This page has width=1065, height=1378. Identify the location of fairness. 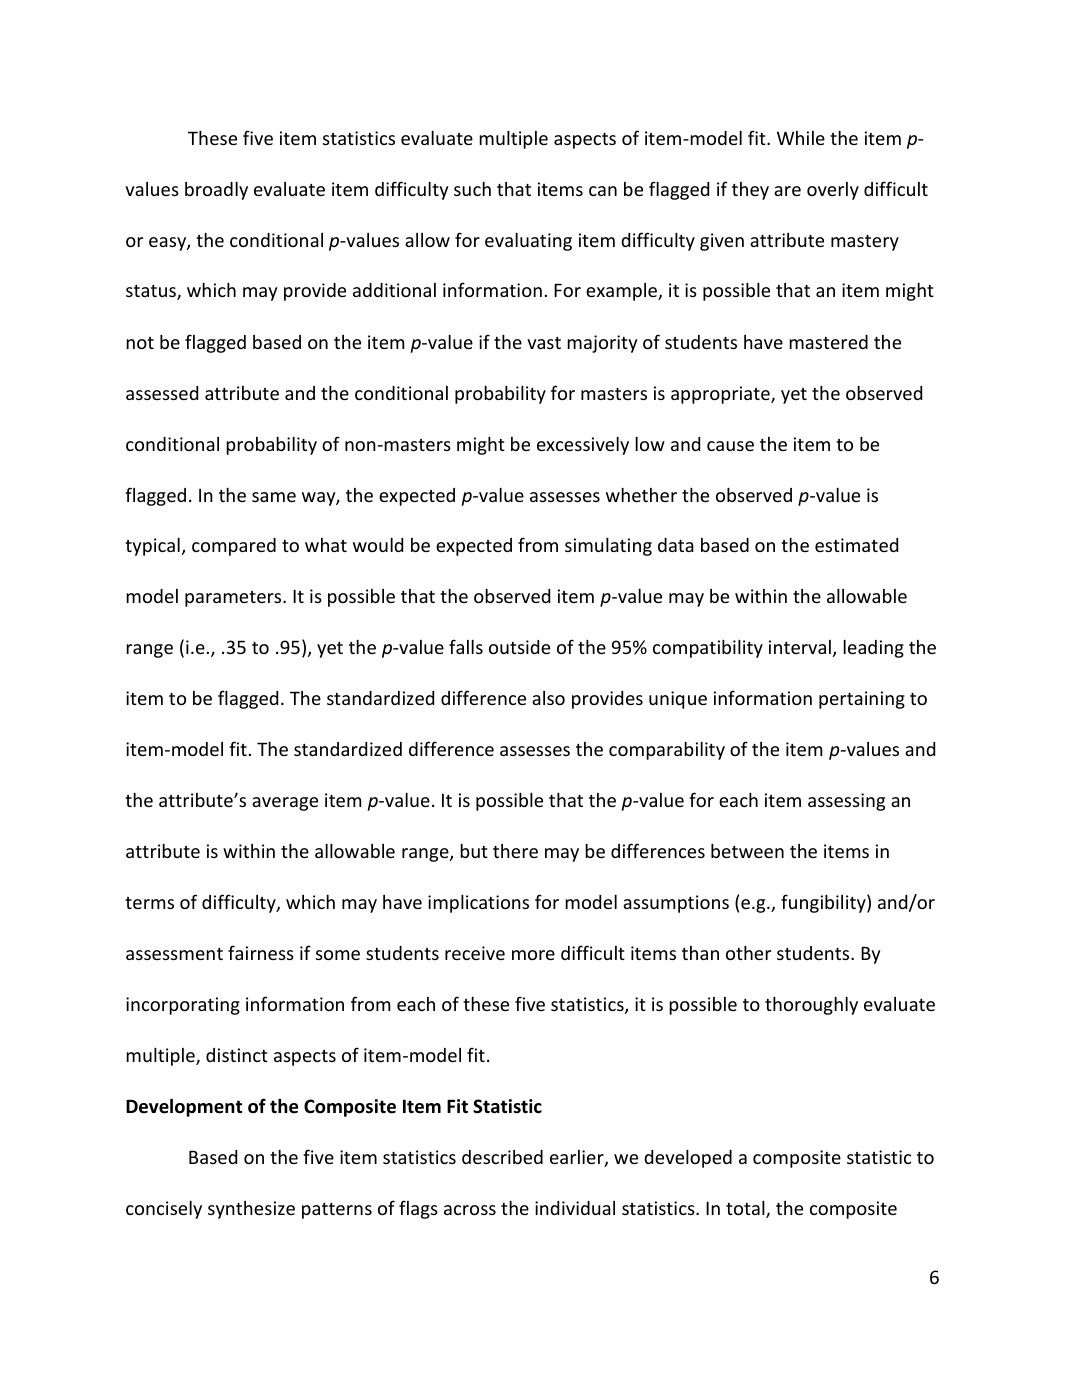
(261, 952).
